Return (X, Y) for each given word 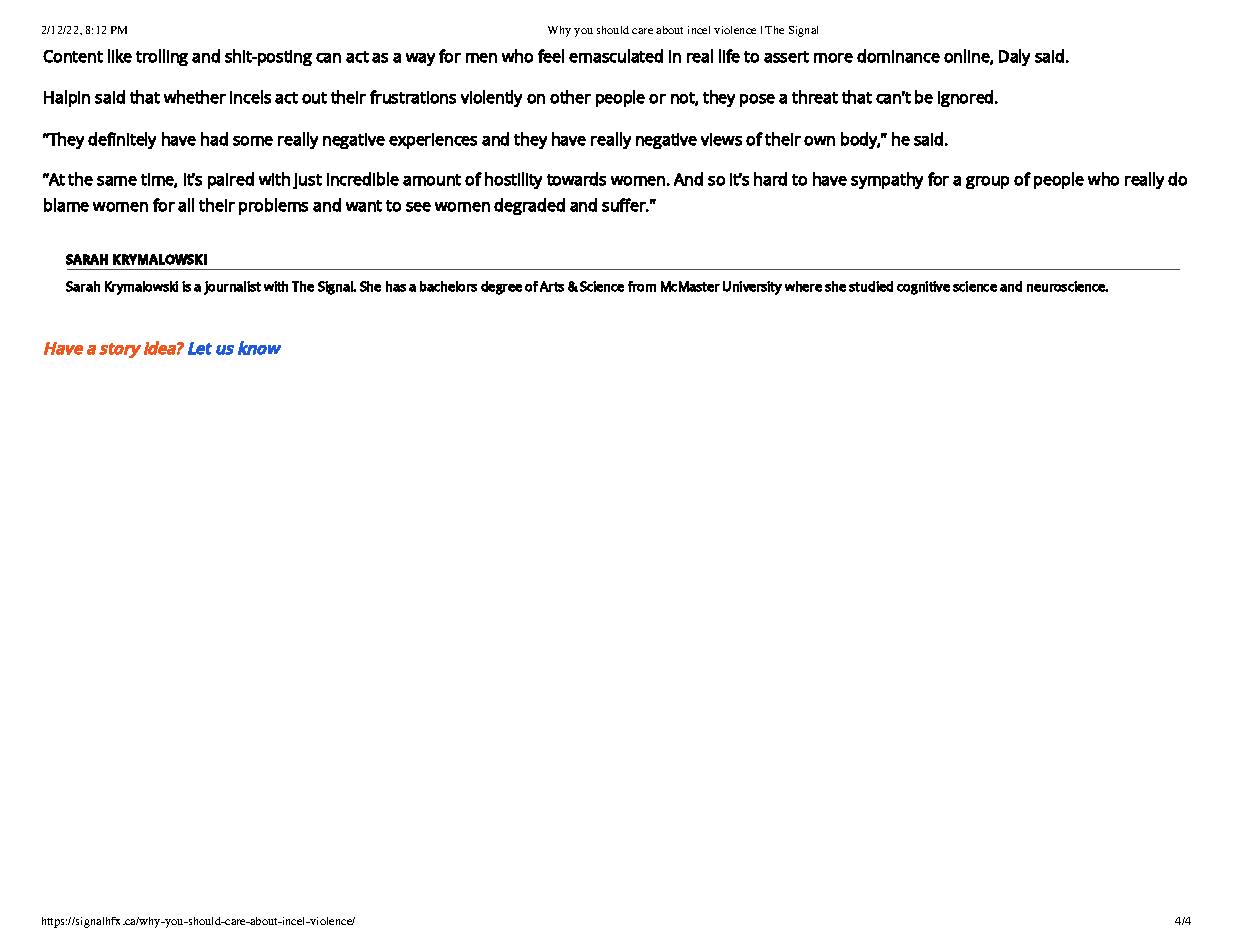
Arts (552, 286)
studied (871, 286)
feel (551, 56)
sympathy (887, 180)
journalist (232, 288)
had (214, 139)
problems (273, 206)
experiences (433, 141)
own (819, 141)
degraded (529, 206)
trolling (162, 57)
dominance (898, 56)
